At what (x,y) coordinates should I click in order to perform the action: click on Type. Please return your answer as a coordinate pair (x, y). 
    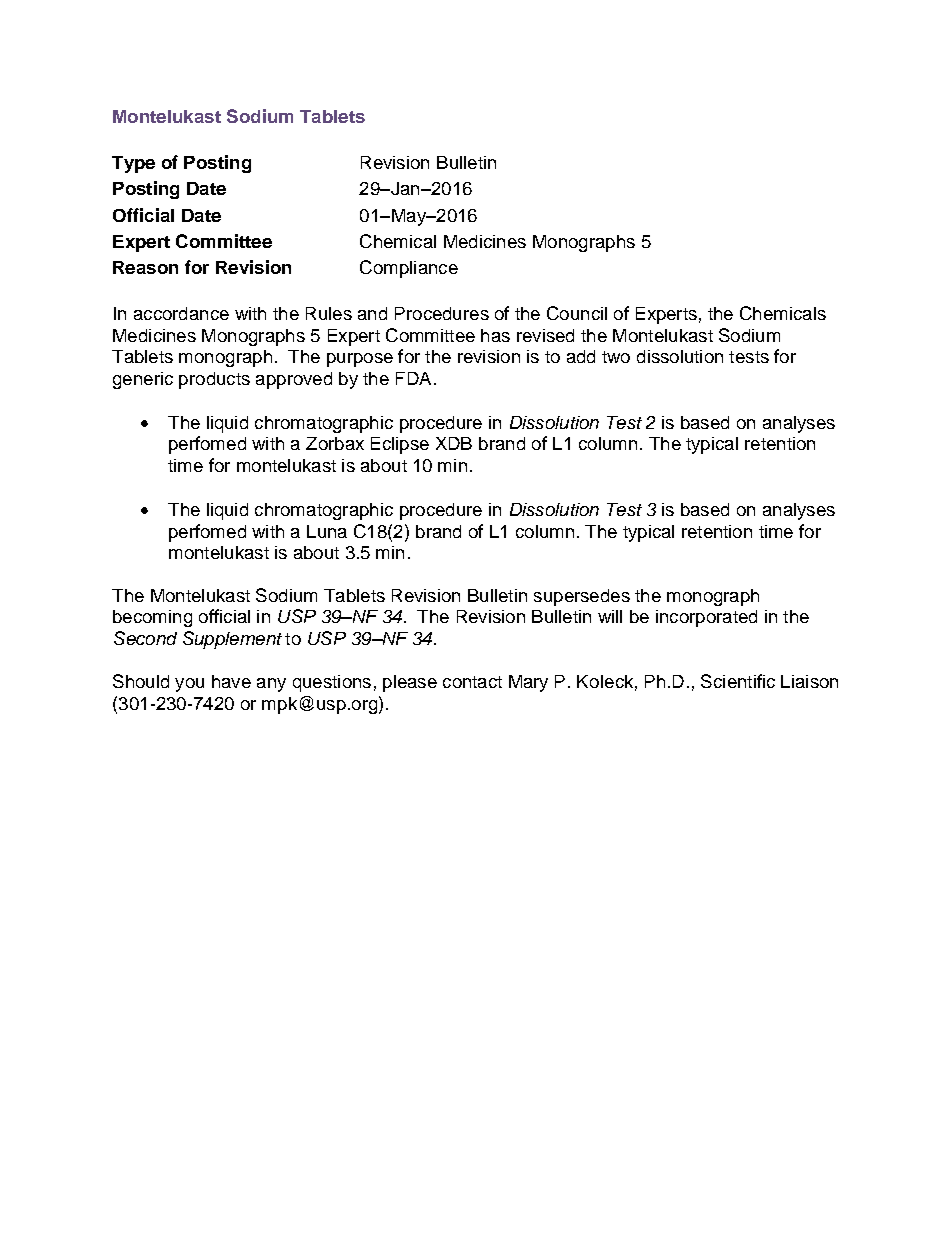
    Looking at the image, I should click on (133, 164).
